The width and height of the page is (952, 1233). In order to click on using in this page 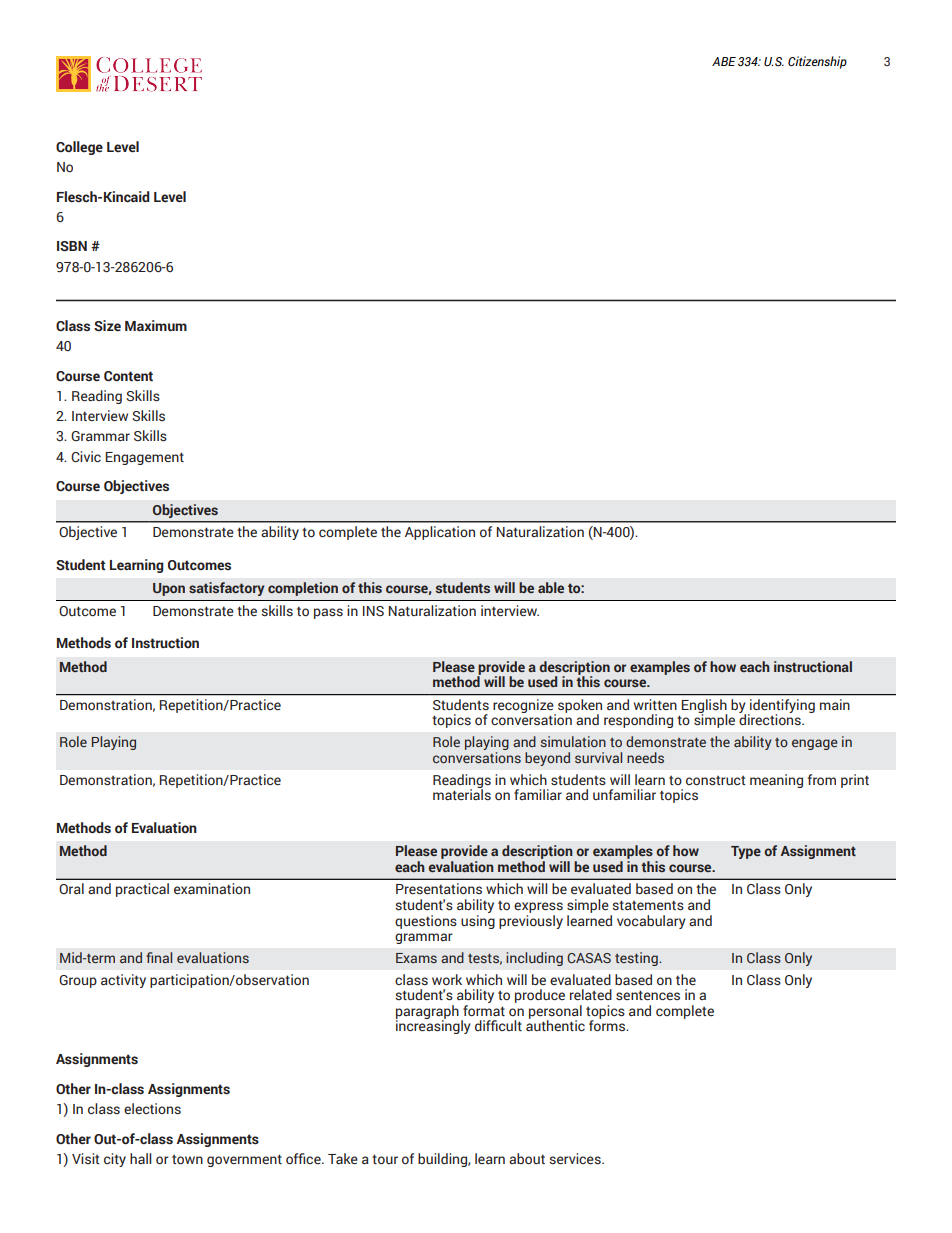, I will do `click(478, 920)`.
